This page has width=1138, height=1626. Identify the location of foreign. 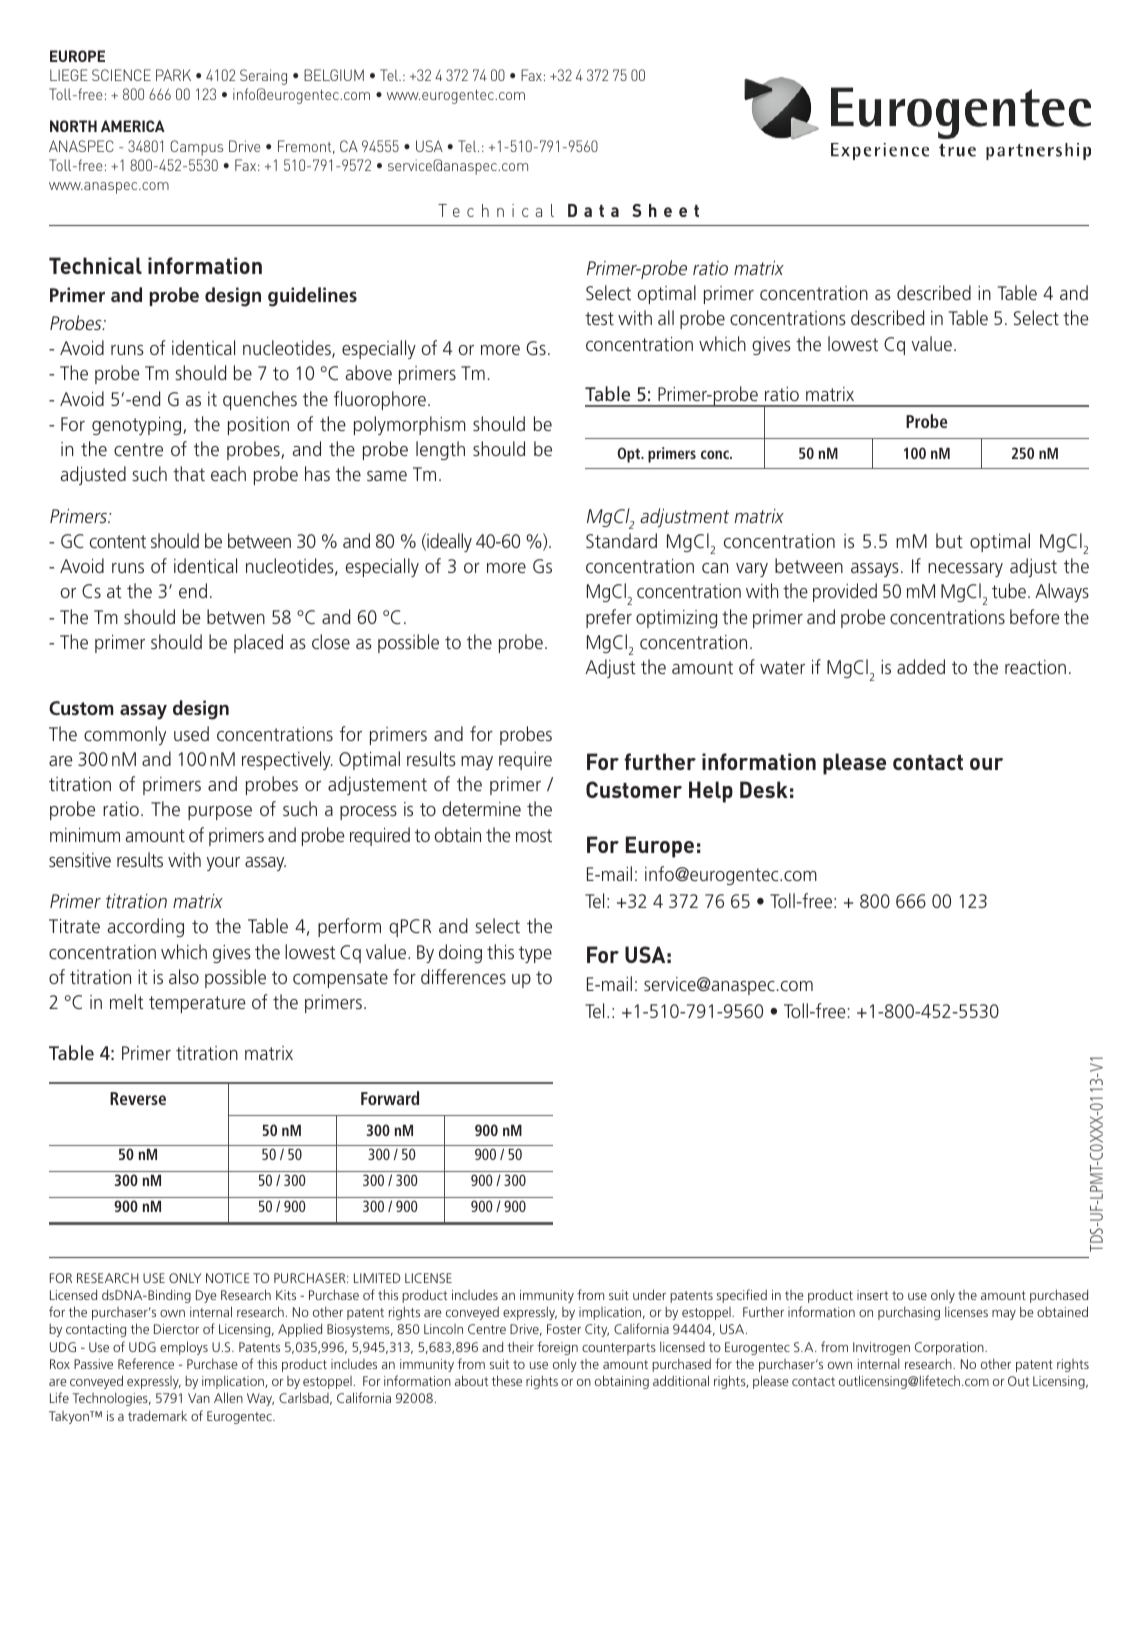
(557, 1348).
